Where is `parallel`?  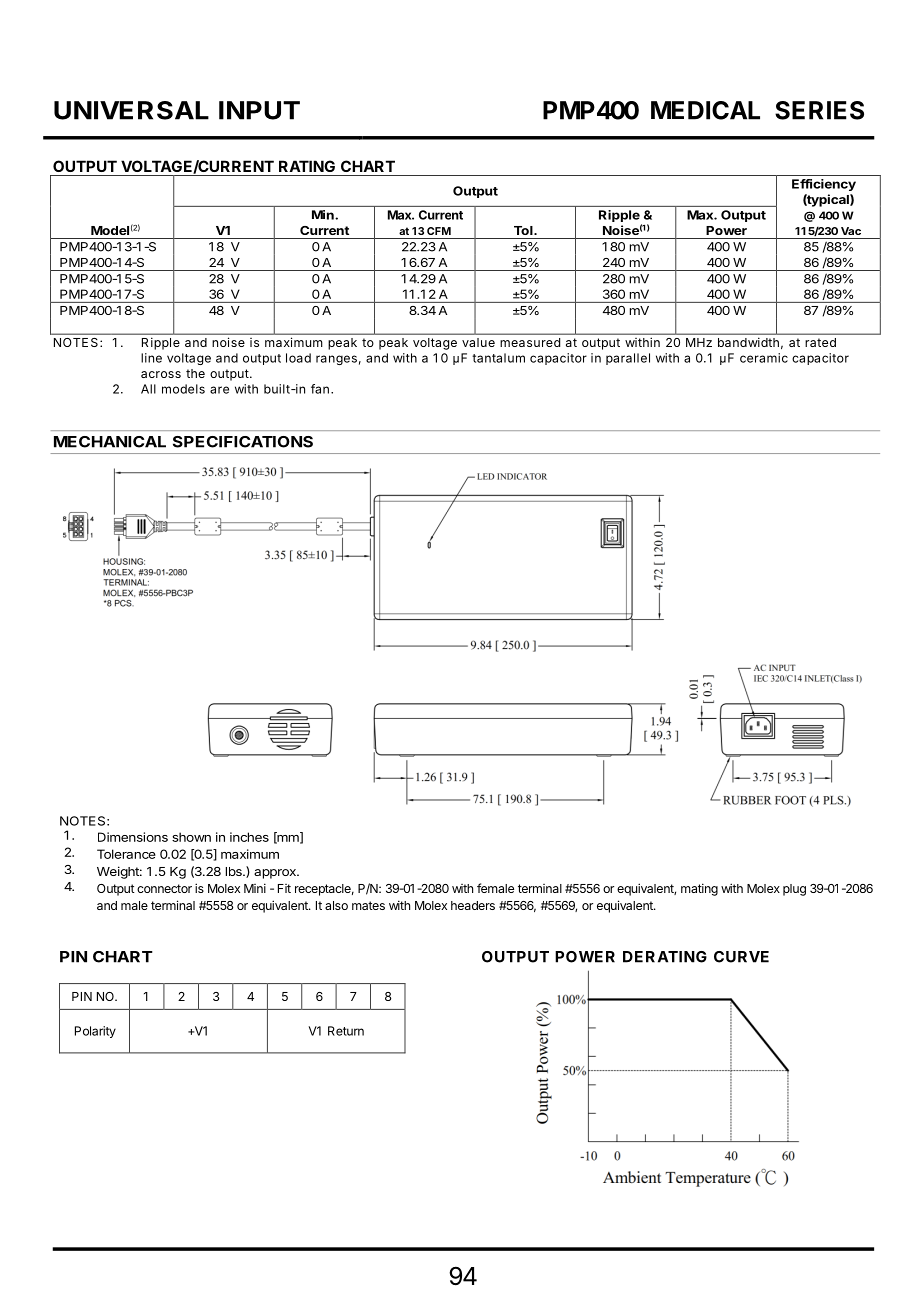 parallel is located at coordinates (628, 359).
